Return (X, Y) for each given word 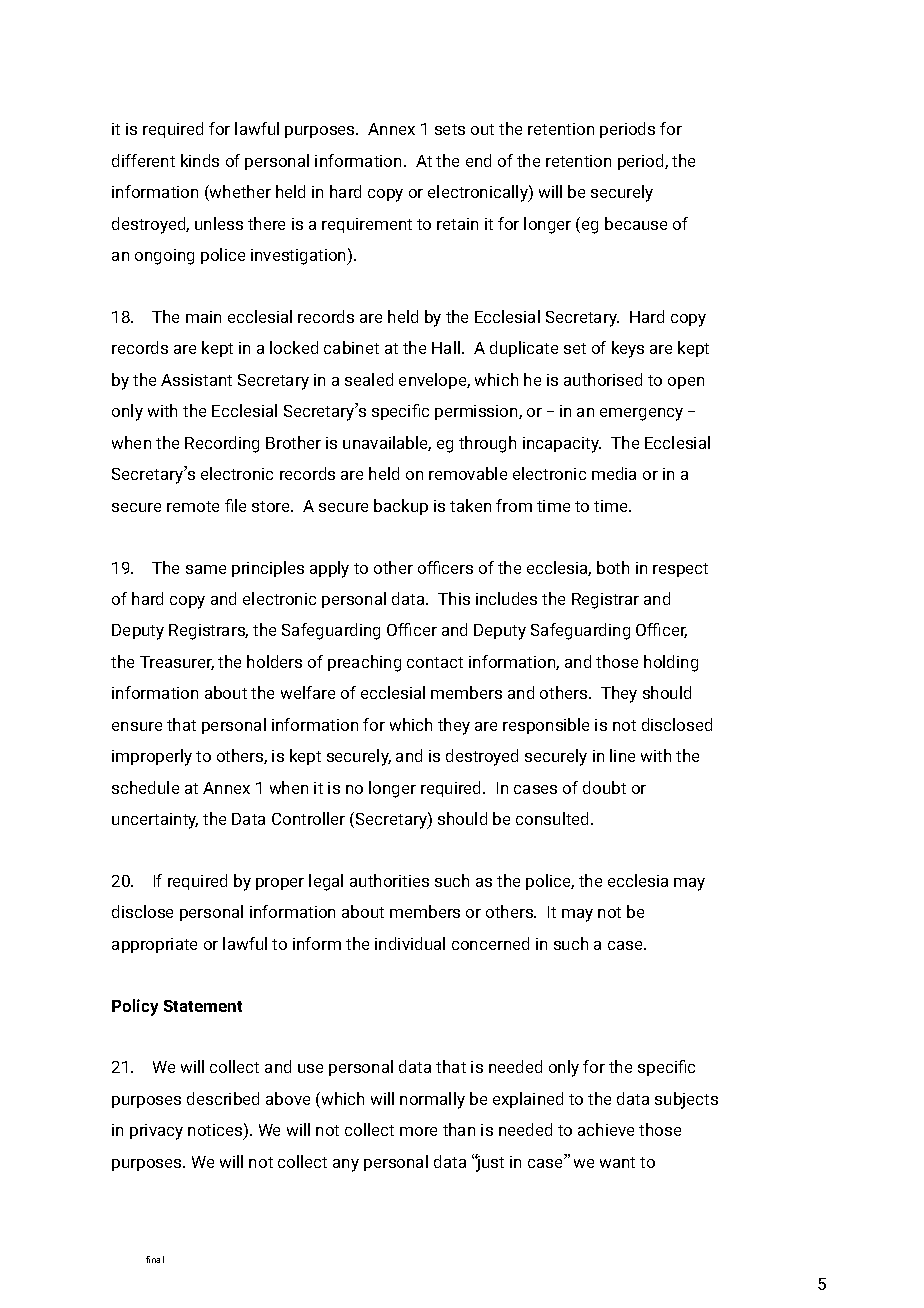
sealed (369, 379)
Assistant (196, 380)
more (418, 1131)
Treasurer (177, 663)
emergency (641, 414)
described (223, 1098)
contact (435, 662)
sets (450, 129)
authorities (389, 880)
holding (671, 663)
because (636, 223)
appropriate (154, 945)
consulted (552, 818)
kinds (200, 160)
